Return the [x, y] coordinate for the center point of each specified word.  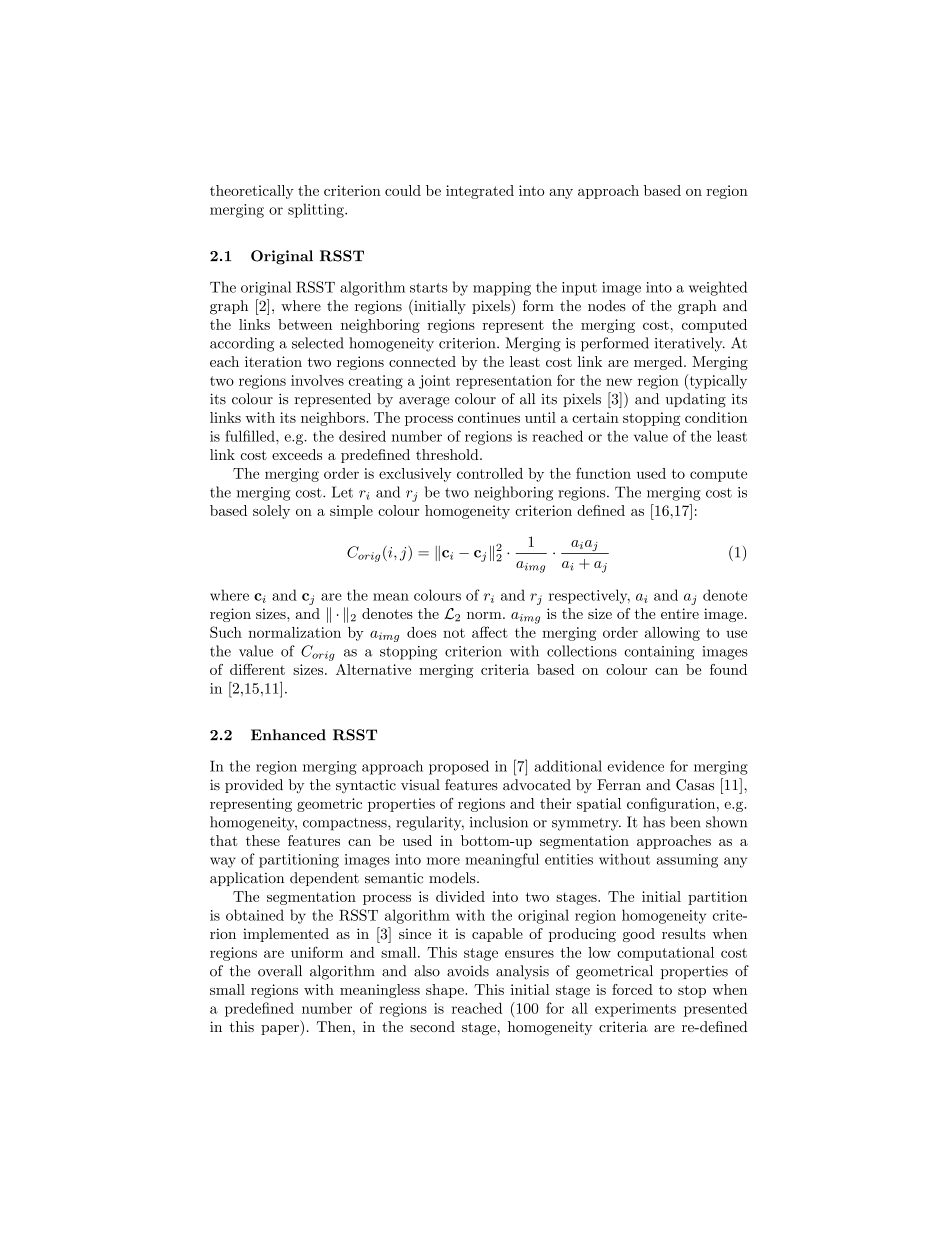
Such [226, 632]
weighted [718, 288]
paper [281, 1030]
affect [490, 632]
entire [680, 613]
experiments [635, 1010]
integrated [480, 192]
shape [446, 991]
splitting [317, 210]
